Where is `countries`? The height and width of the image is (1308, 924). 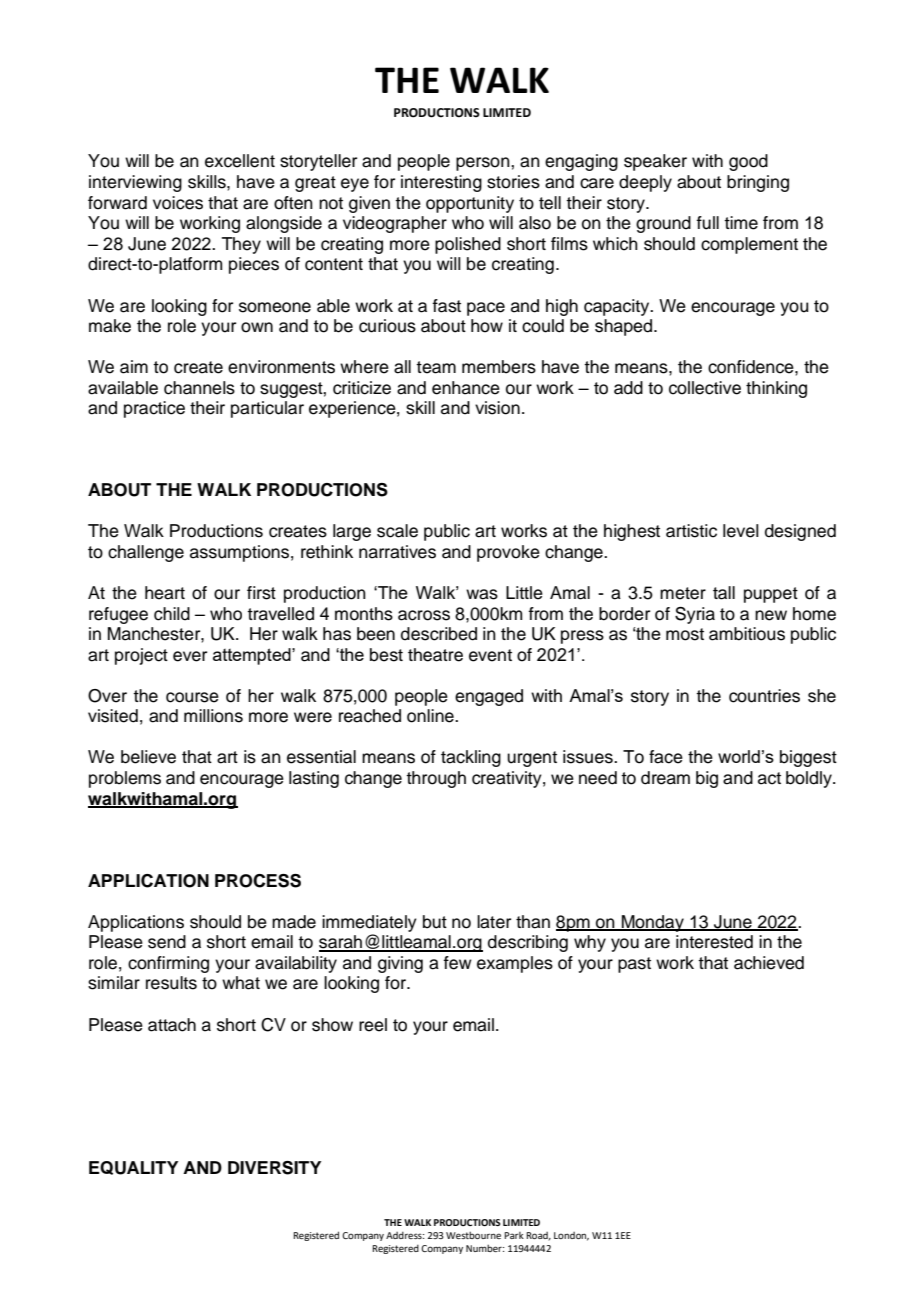
countries is located at coordinates (764, 696).
